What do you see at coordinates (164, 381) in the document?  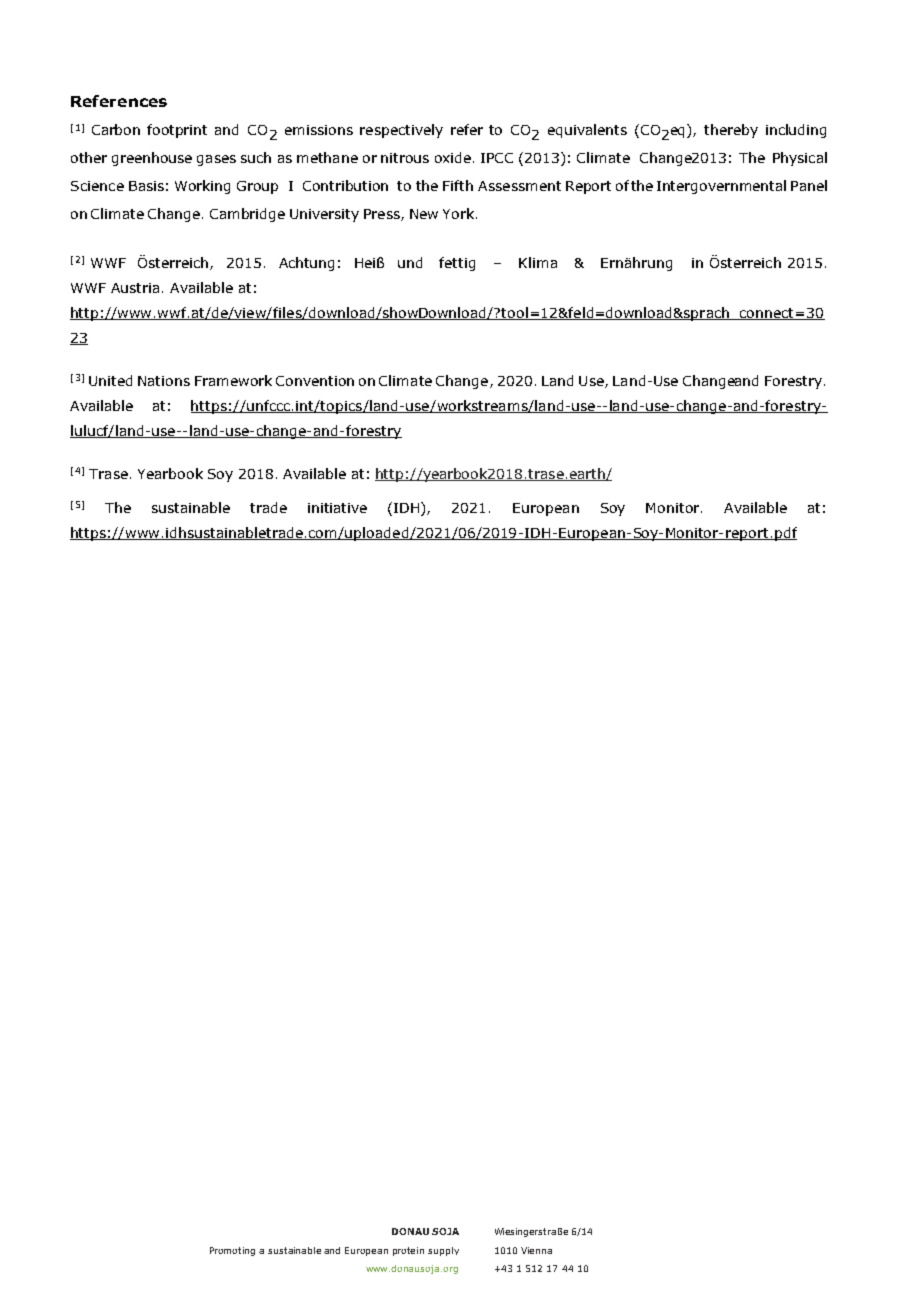 I see `Nations` at bounding box center [164, 381].
